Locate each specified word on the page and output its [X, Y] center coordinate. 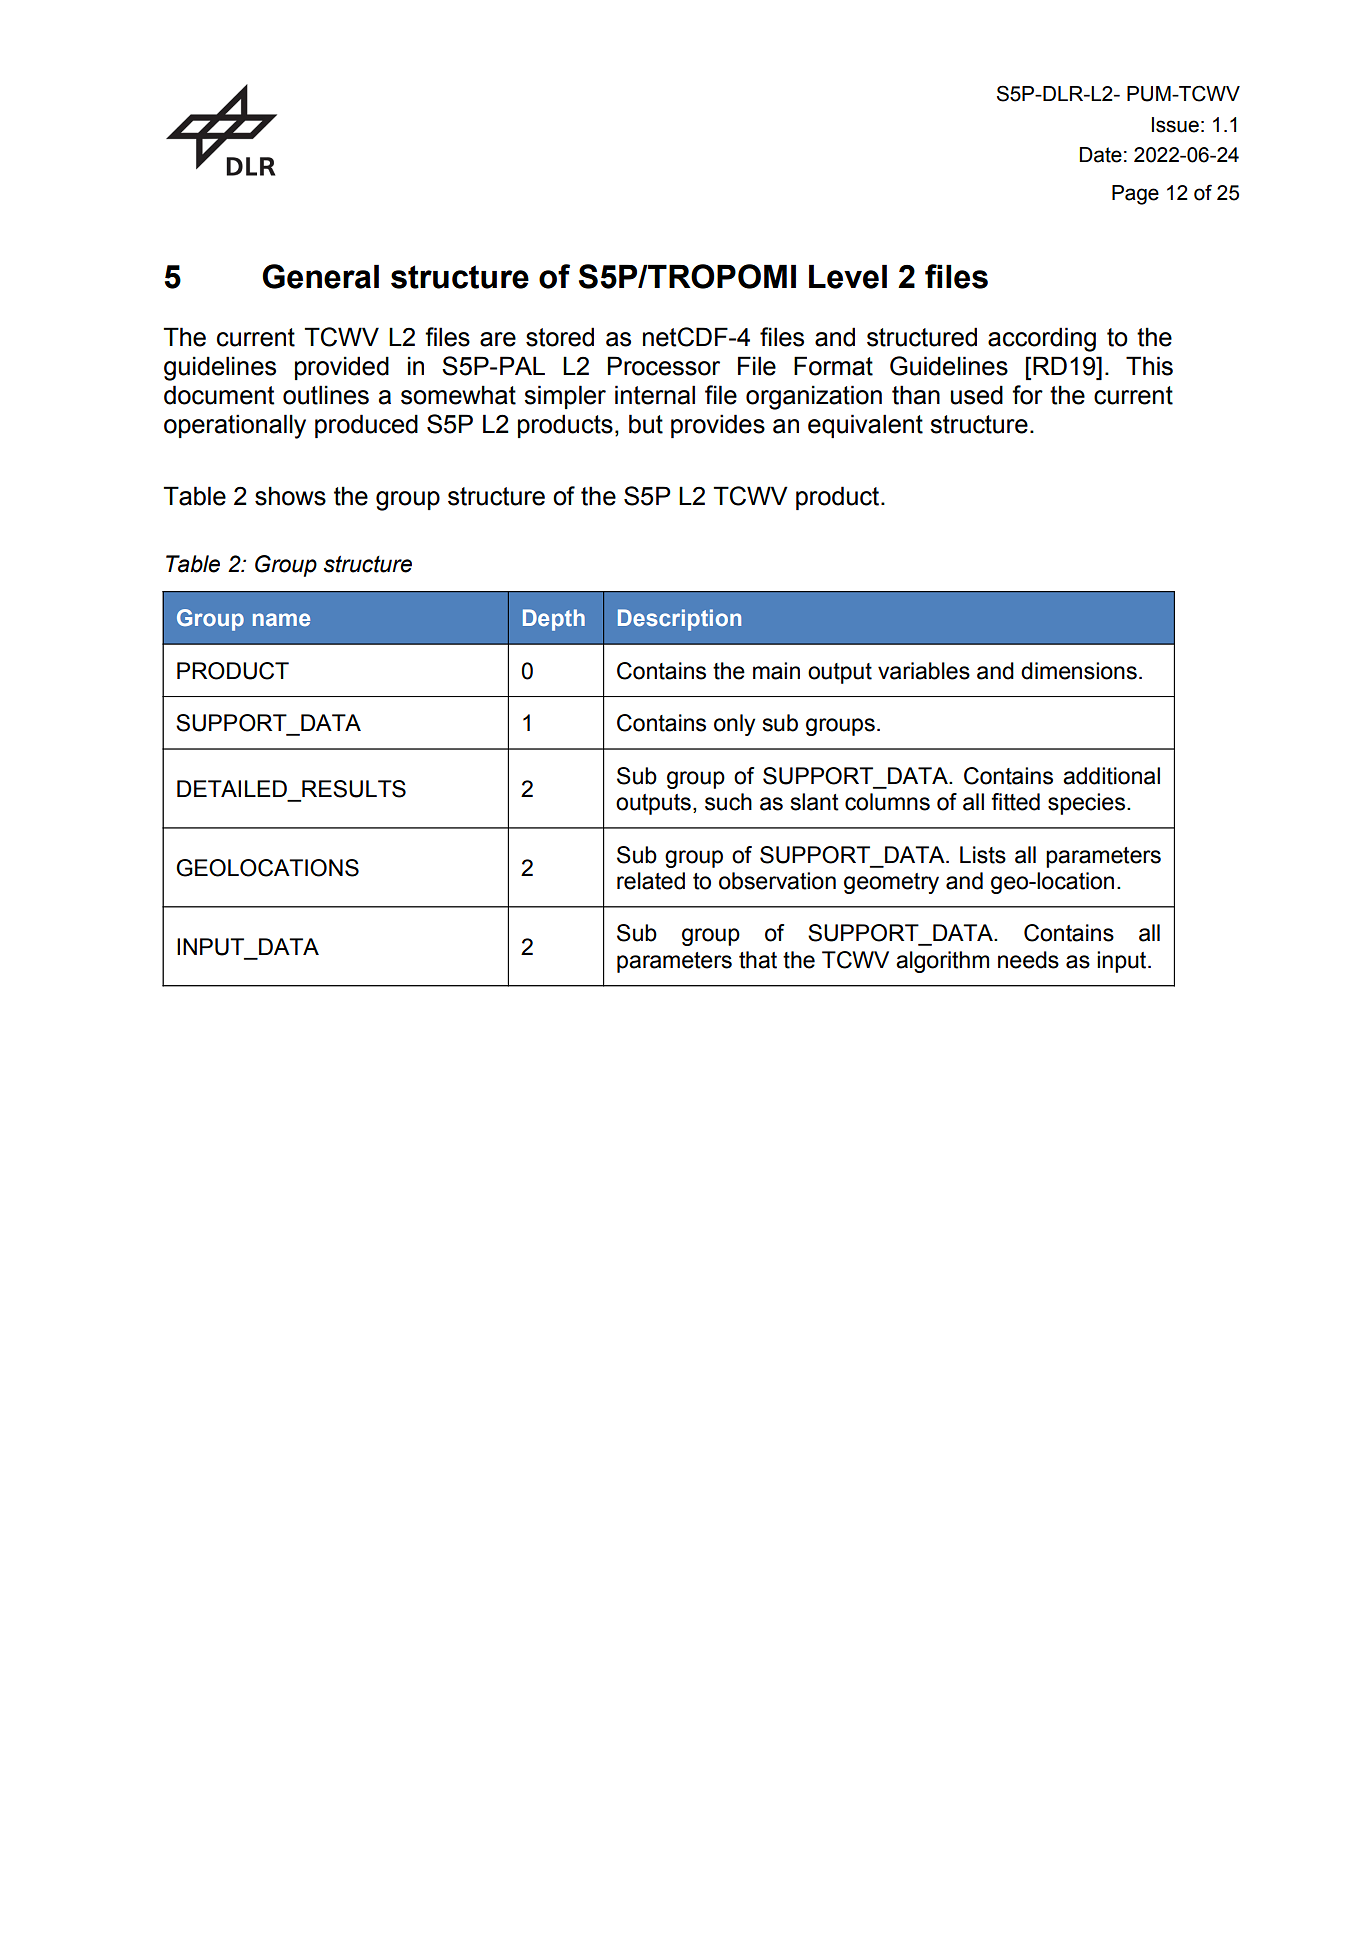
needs [1028, 960]
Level [848, 277]
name [281, 619]
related [651, 881]
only [734, 725]
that [758, 960]
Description [679, 620]
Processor [664, 366]
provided [342, 368]
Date [1101, 155]
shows [290, 496]
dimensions [1079, 671]
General [320, 276]
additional [1111, 776]
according [1042, 339]
